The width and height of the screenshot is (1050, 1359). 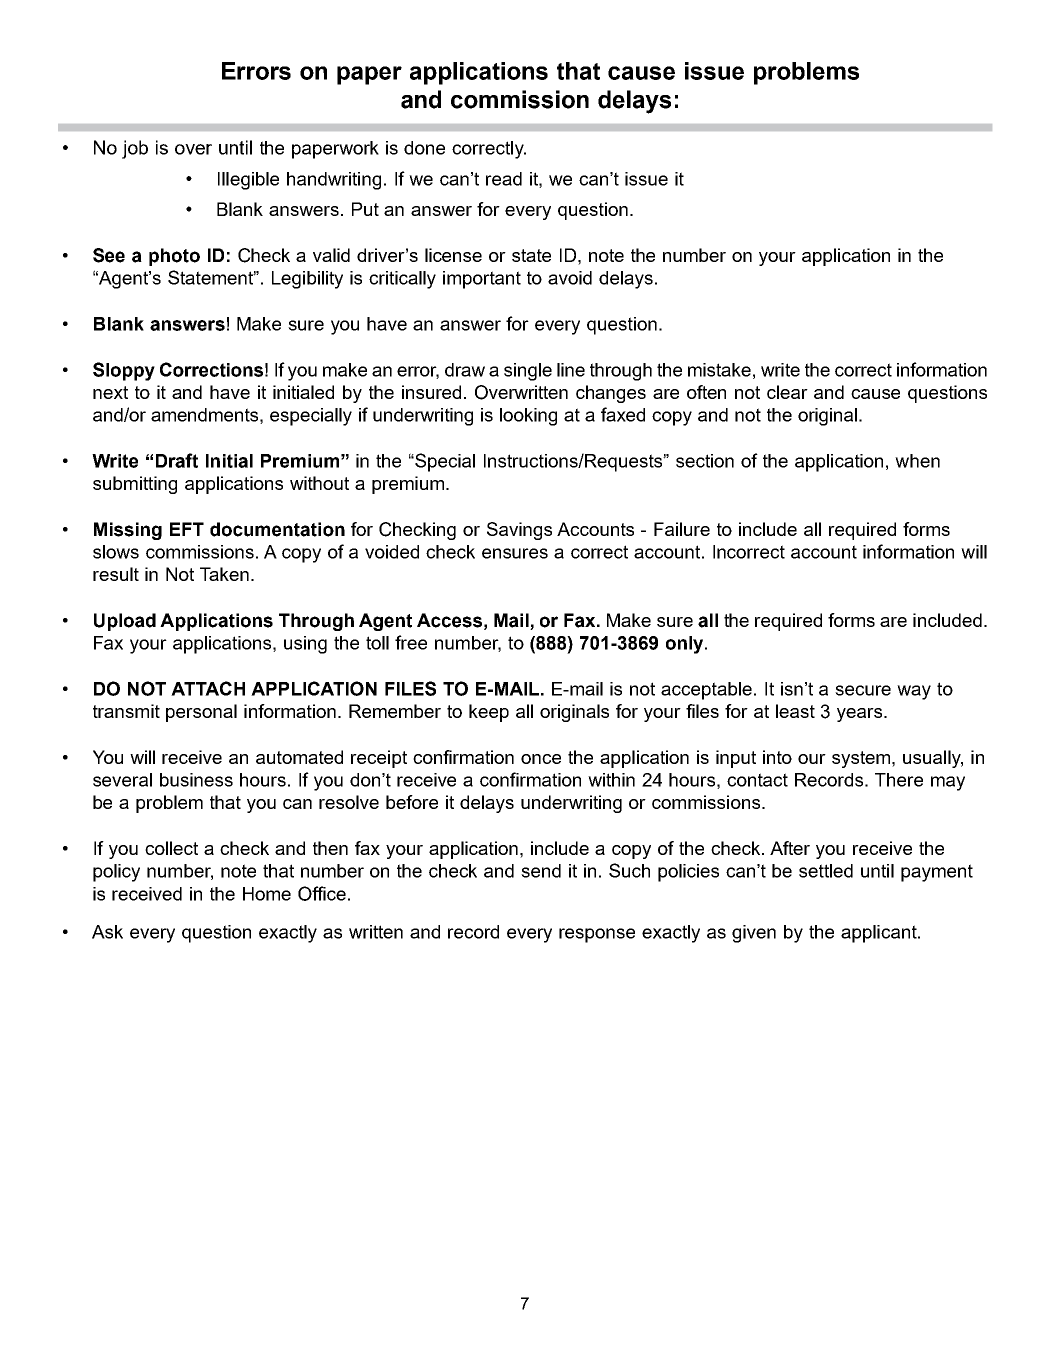 I want to click on Illegible, so click(x=248, y=181).
